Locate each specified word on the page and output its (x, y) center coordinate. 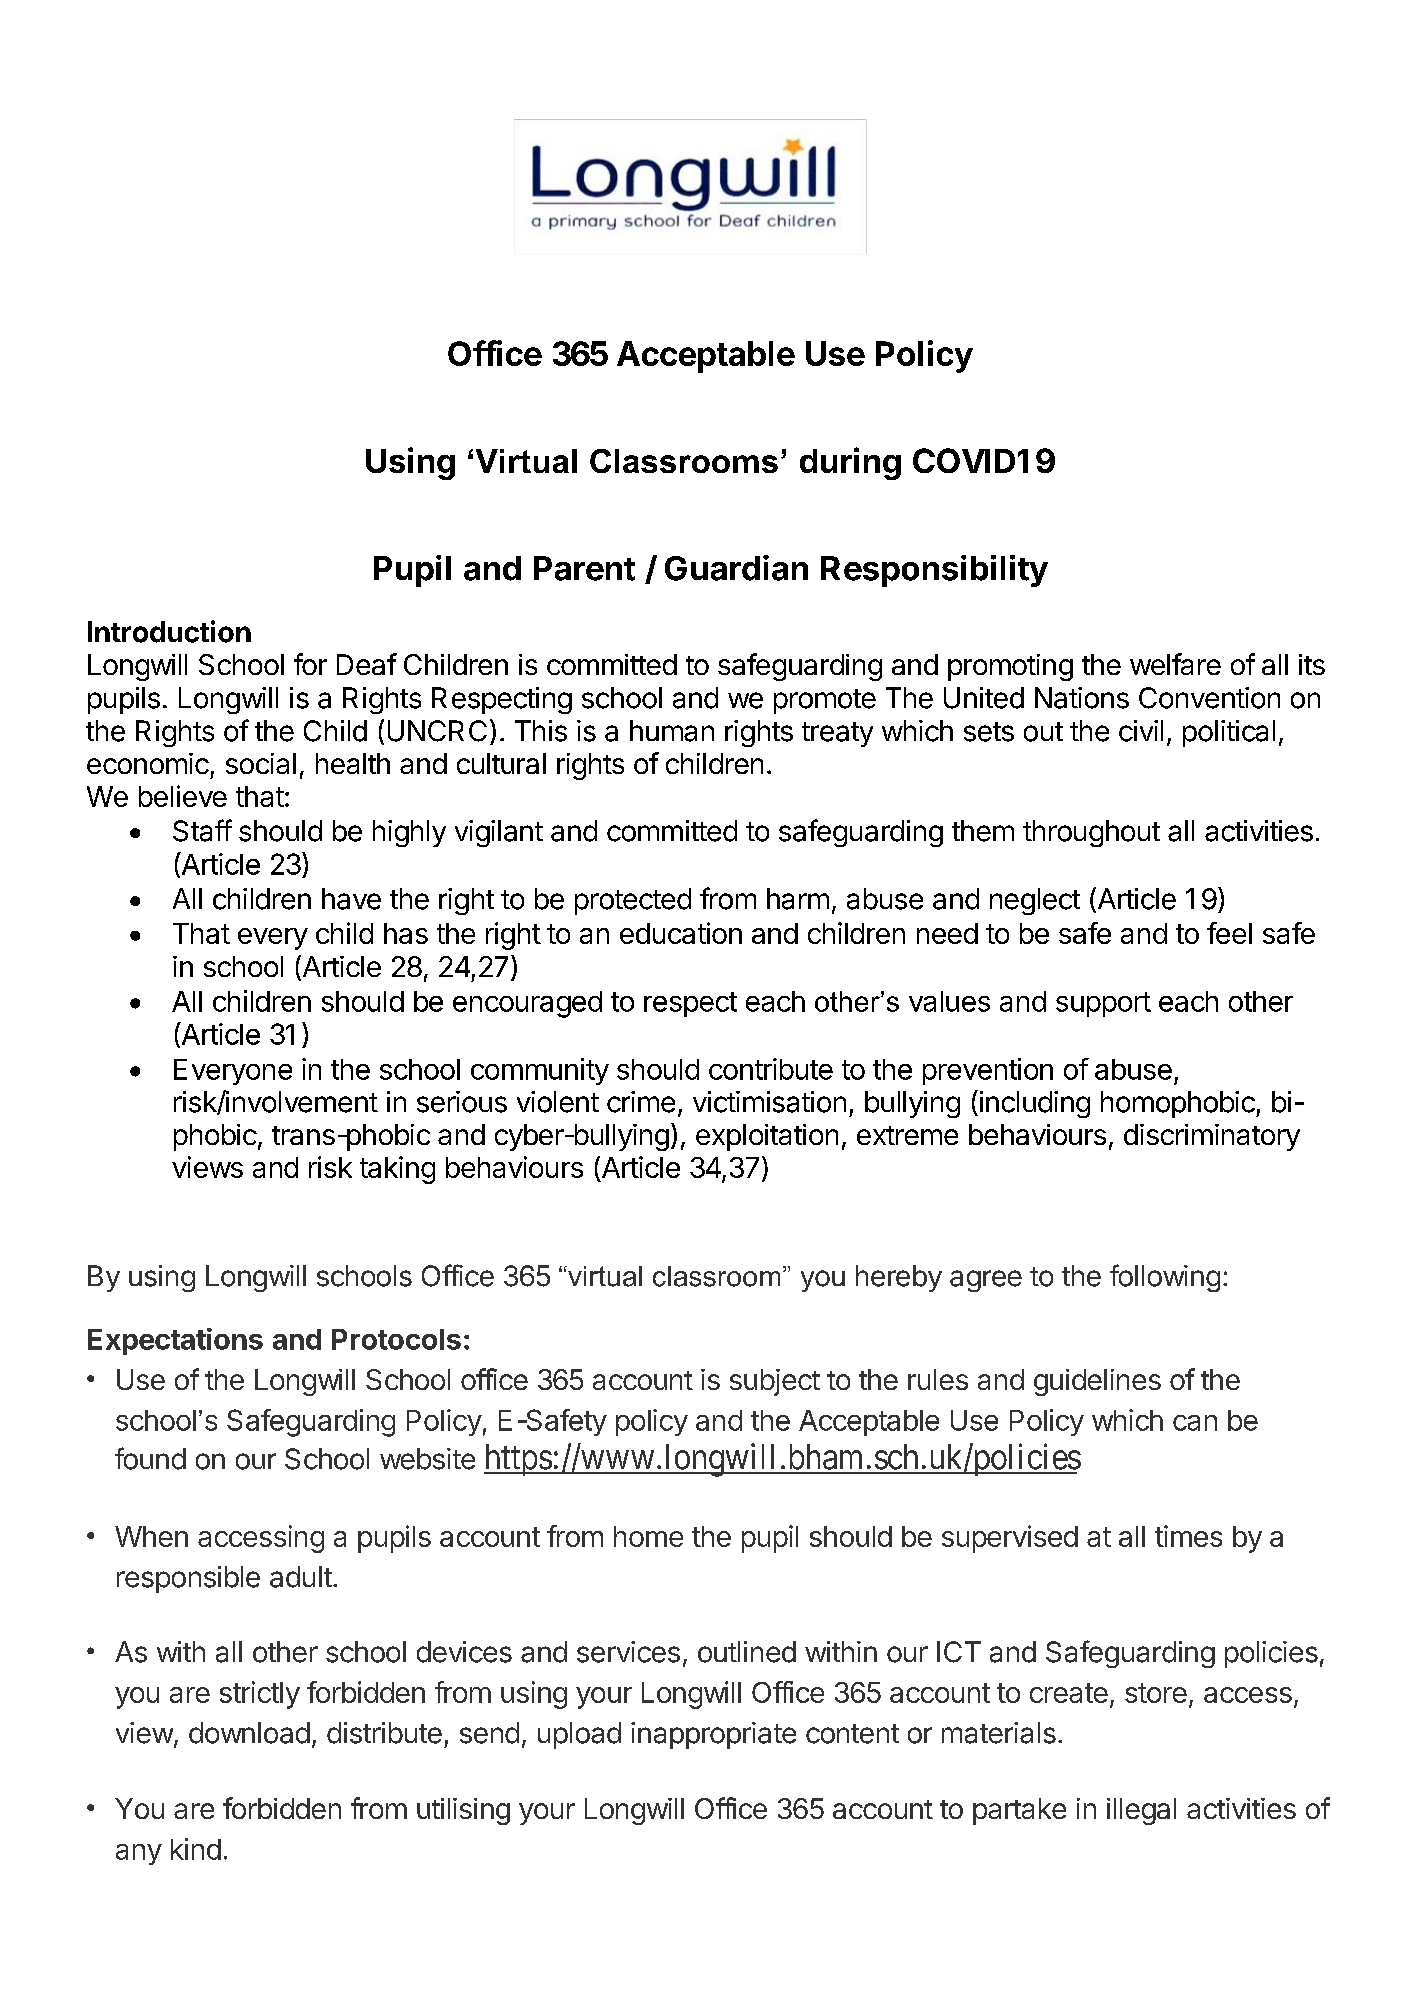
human (672, 731)
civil (1141, 731)
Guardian (736, 568)
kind (196, 1849)
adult (301, 1577)
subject (775, 1382)
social (261, 763)
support (1103, 1004)
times (1188, 1536)
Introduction (169, 631)
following (1165, 1278)
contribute (771, 1069)
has (406, 933)
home (648, 1536)
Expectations (175, 1341)
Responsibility (934, 571)
